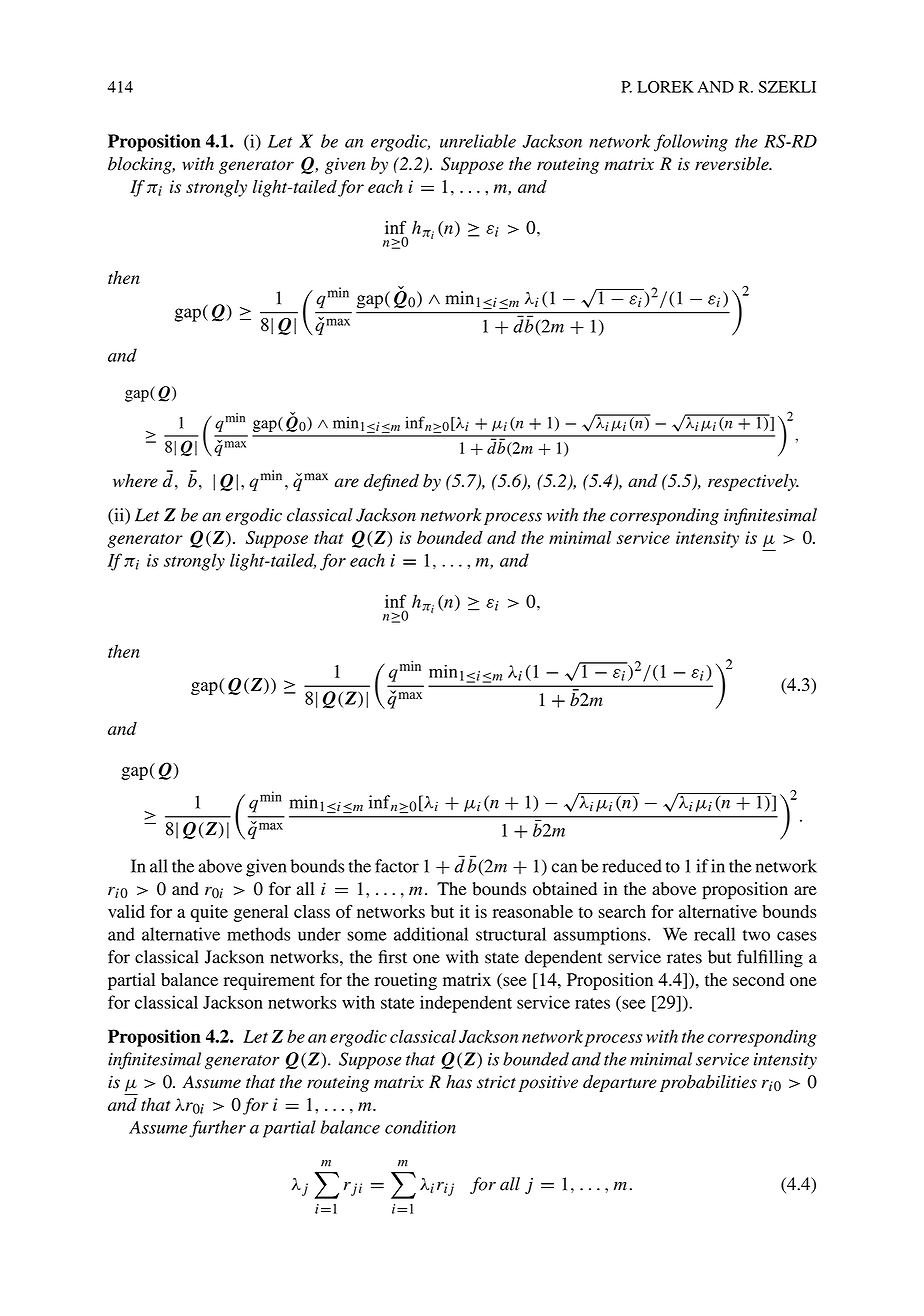 The image size is (924, 1316). Describe the element at coordinates (261, 913) in the screenshot. I see `general` at that location.
